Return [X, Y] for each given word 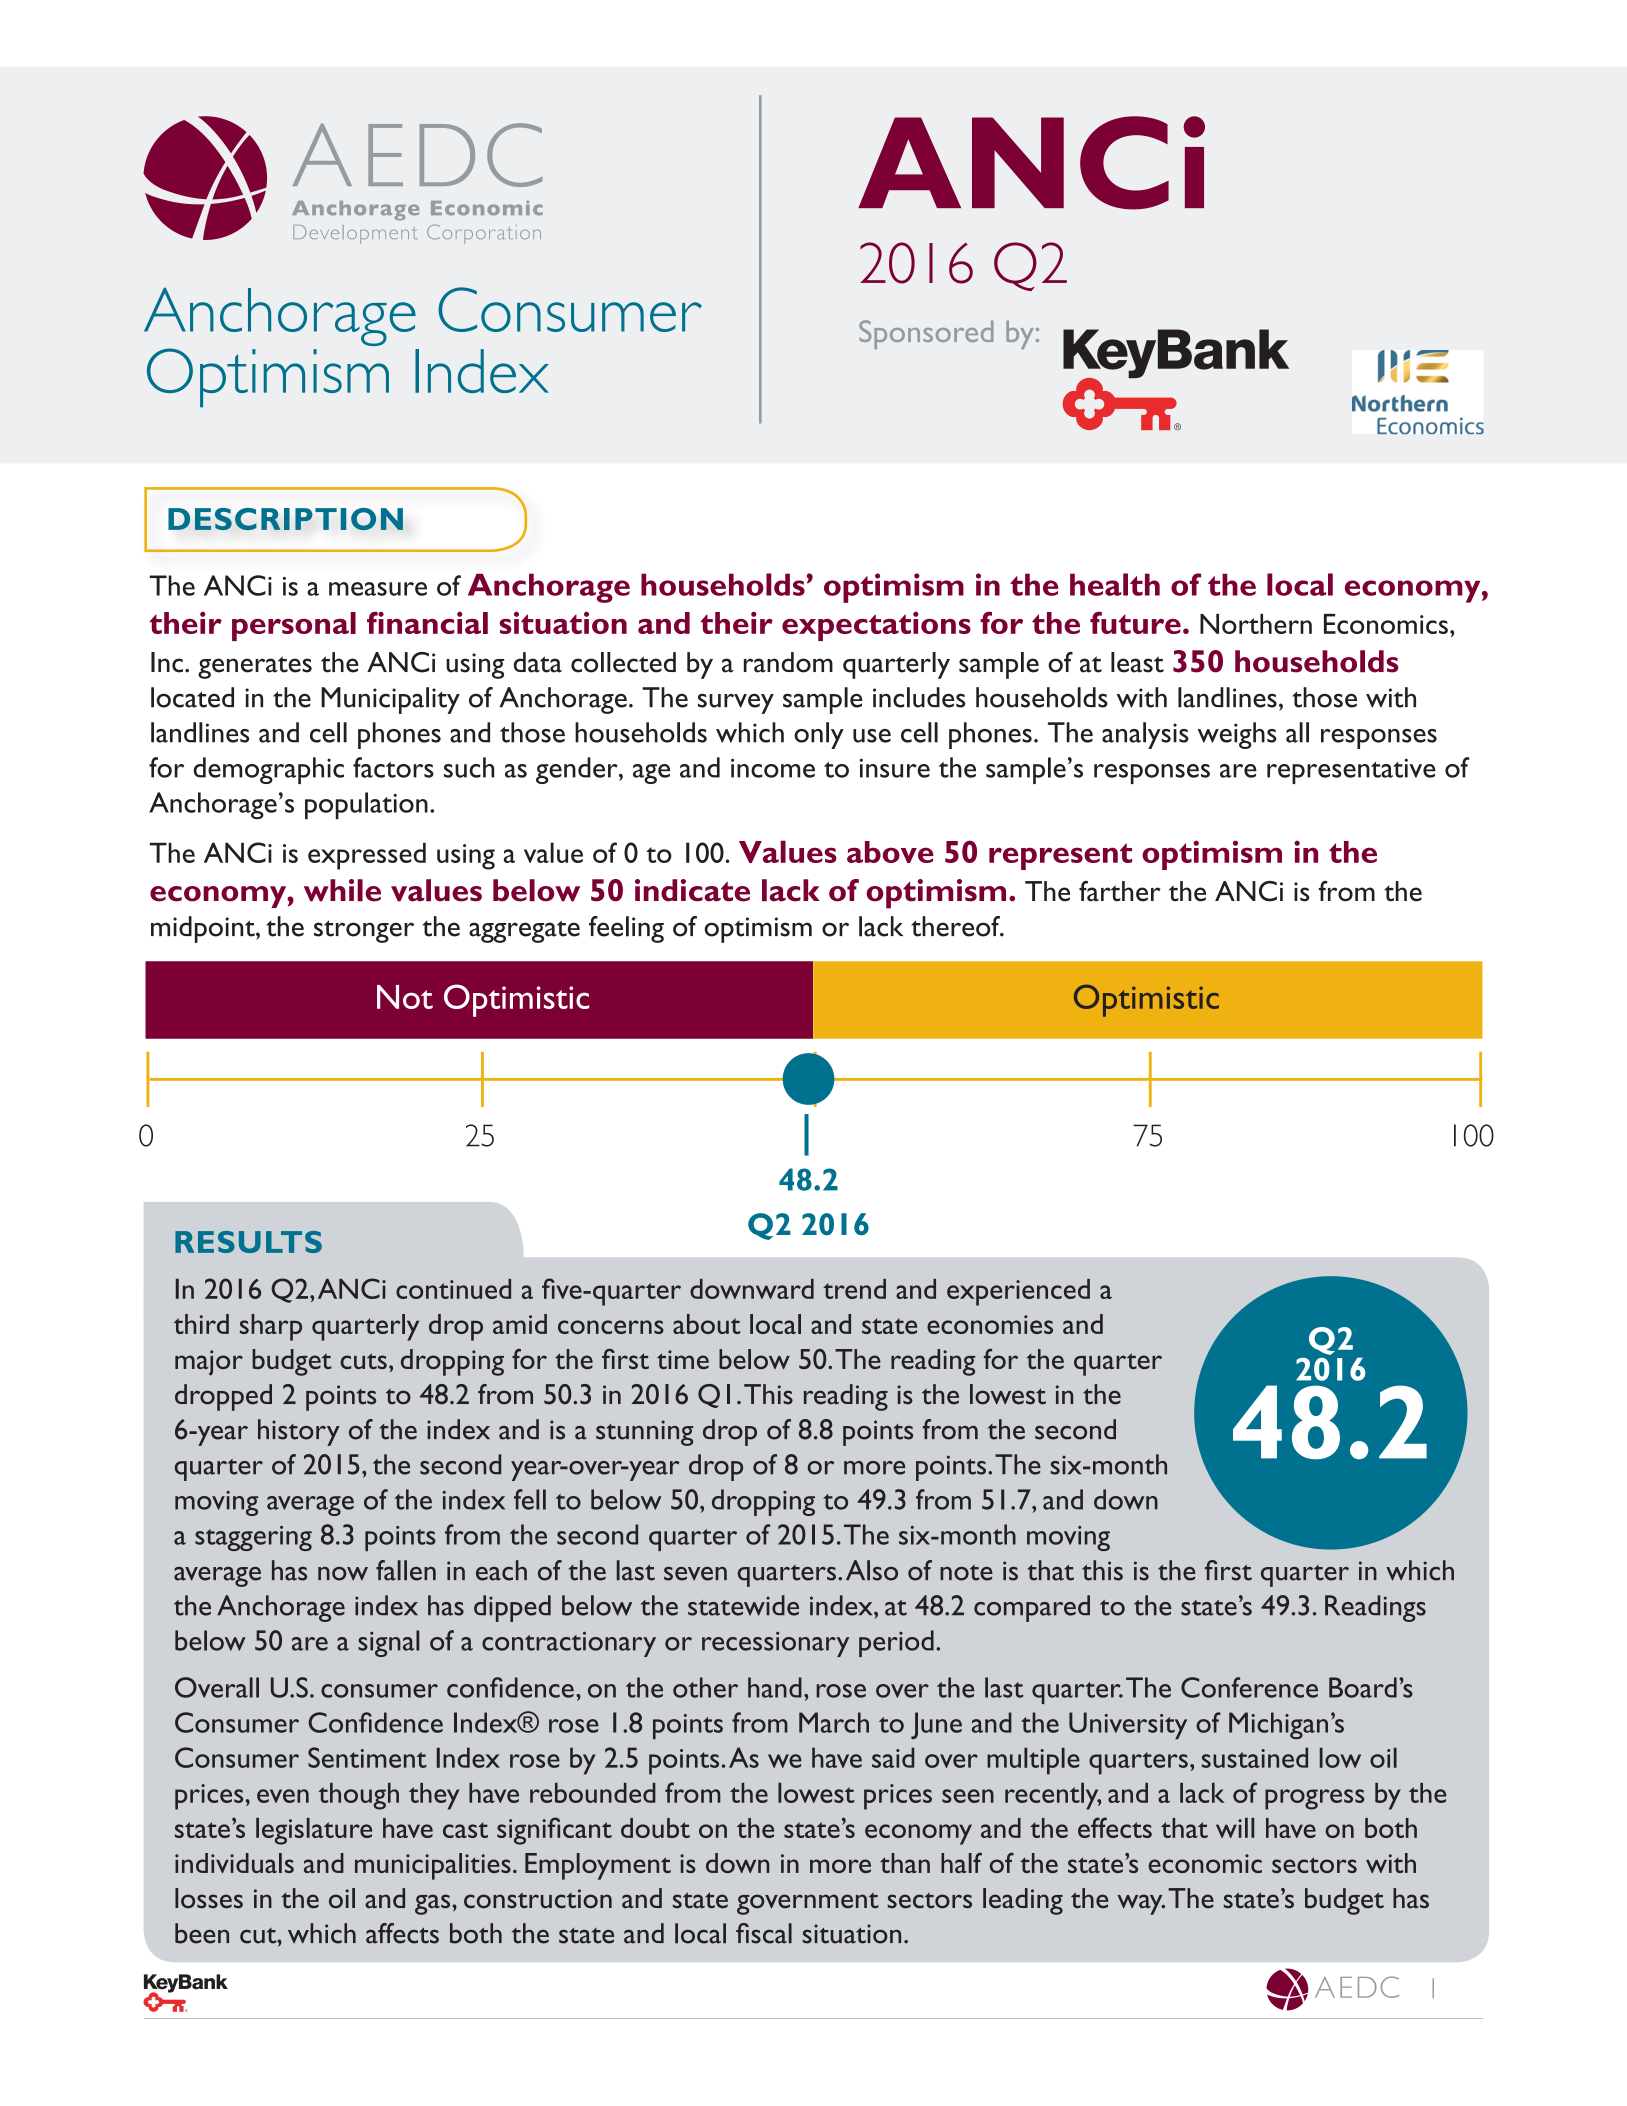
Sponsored [926, 334]
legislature [314, 1831]
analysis [1145, 735]
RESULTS [248, 1242]
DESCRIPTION [285, 519]
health [1115, 584]
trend [854, 1289]
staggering [253, 1538]
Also [872, 1570]
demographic [268, 770]
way [1141, 1904]
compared [1032, 1608]
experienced [1018, 1292]
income [773, 768]
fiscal [764, 1933]
